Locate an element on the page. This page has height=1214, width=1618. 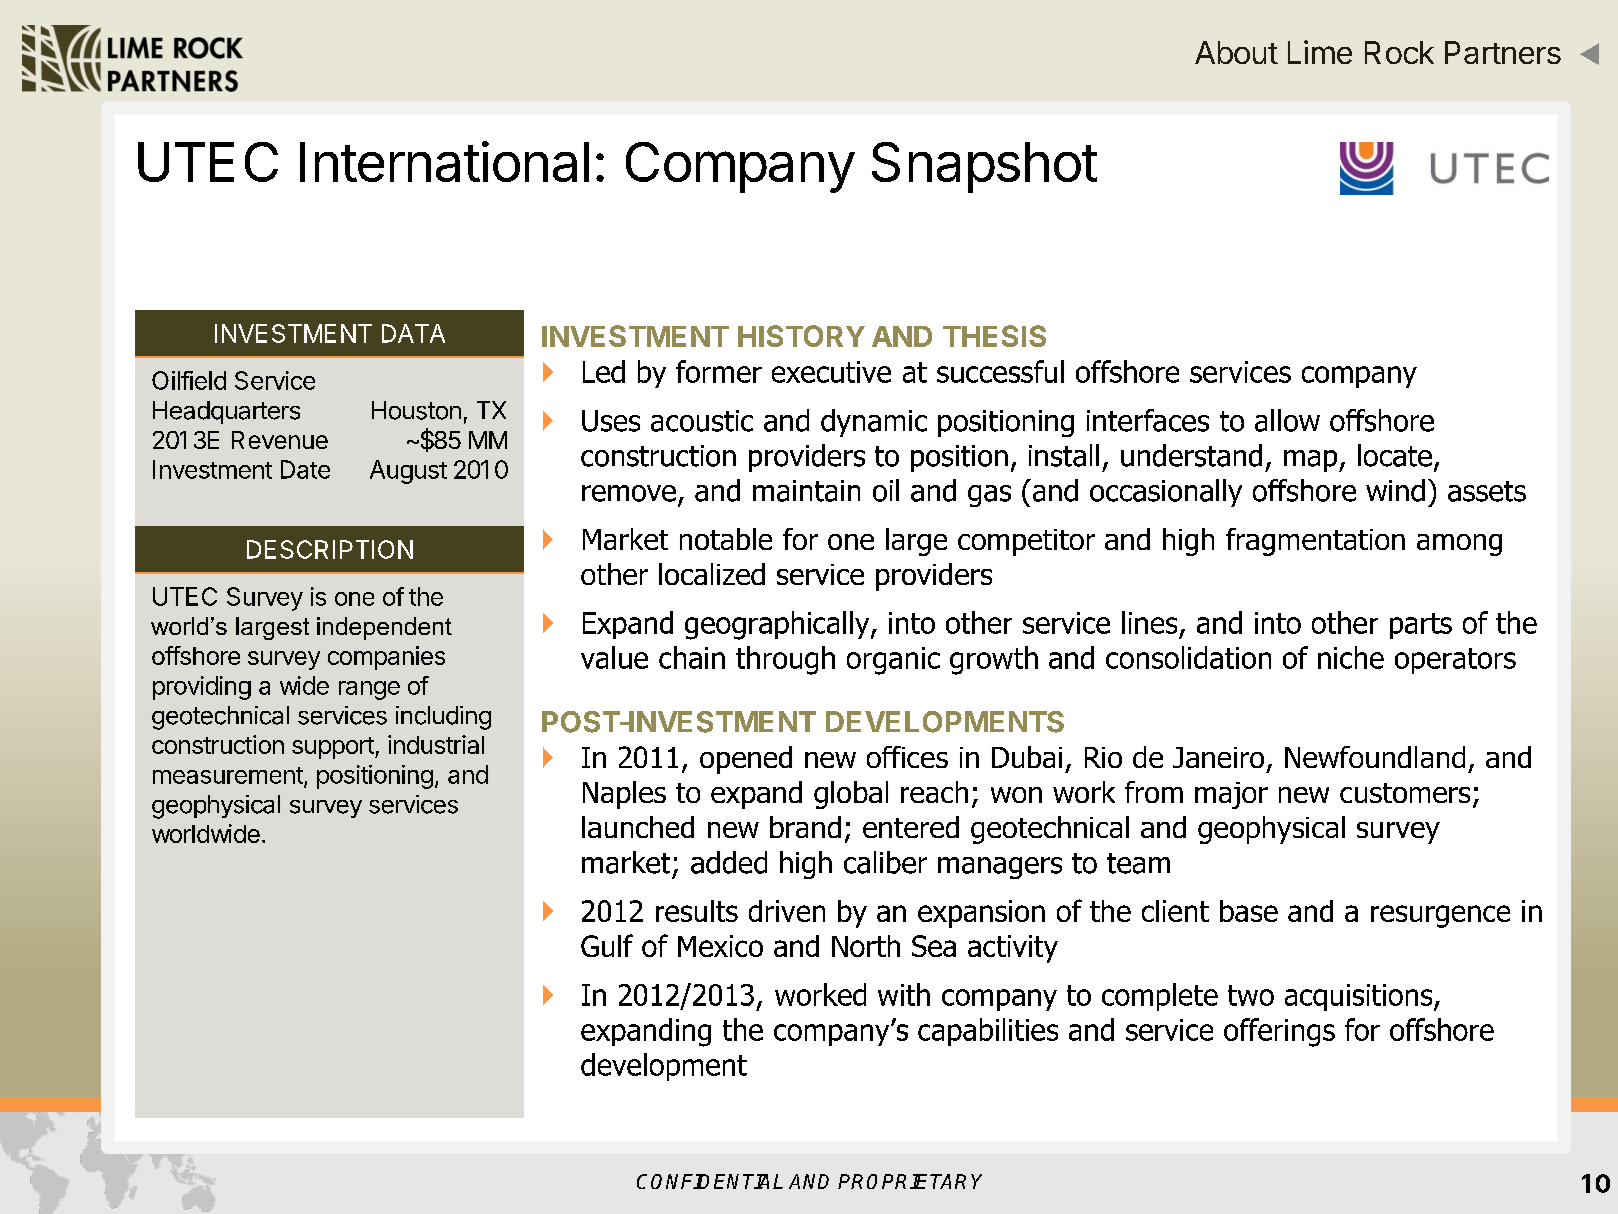
customers is located at coordinates (1405, 793).
